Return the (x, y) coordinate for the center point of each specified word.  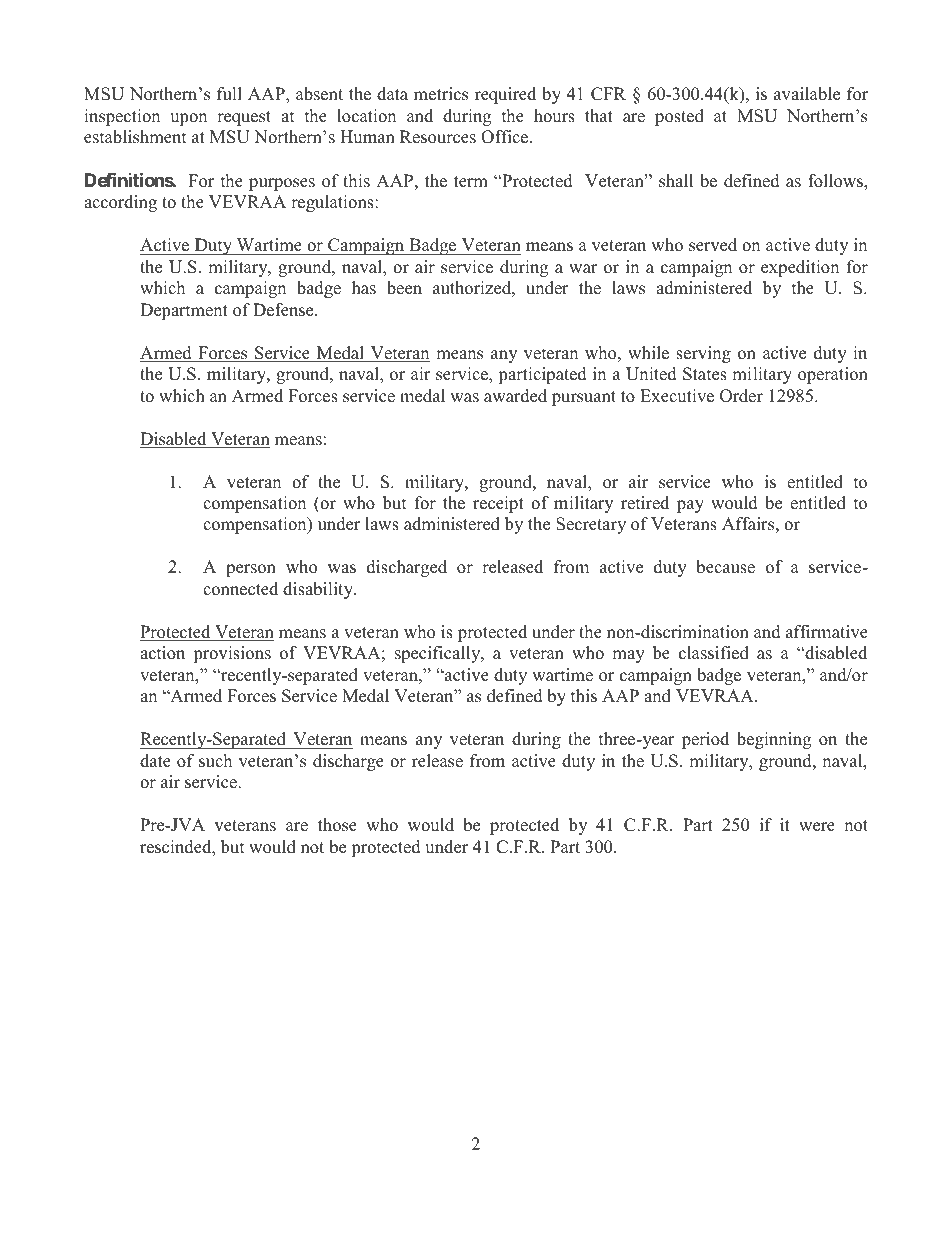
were (817, 827)
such (215, 761)
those (337, 825)
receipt (498, 504)
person (251, 570)
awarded (515, 396)
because (725, 567)
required (505, 95)
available (807, 94)
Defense (284, 310)
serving (703, 354)
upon (188, 119)
